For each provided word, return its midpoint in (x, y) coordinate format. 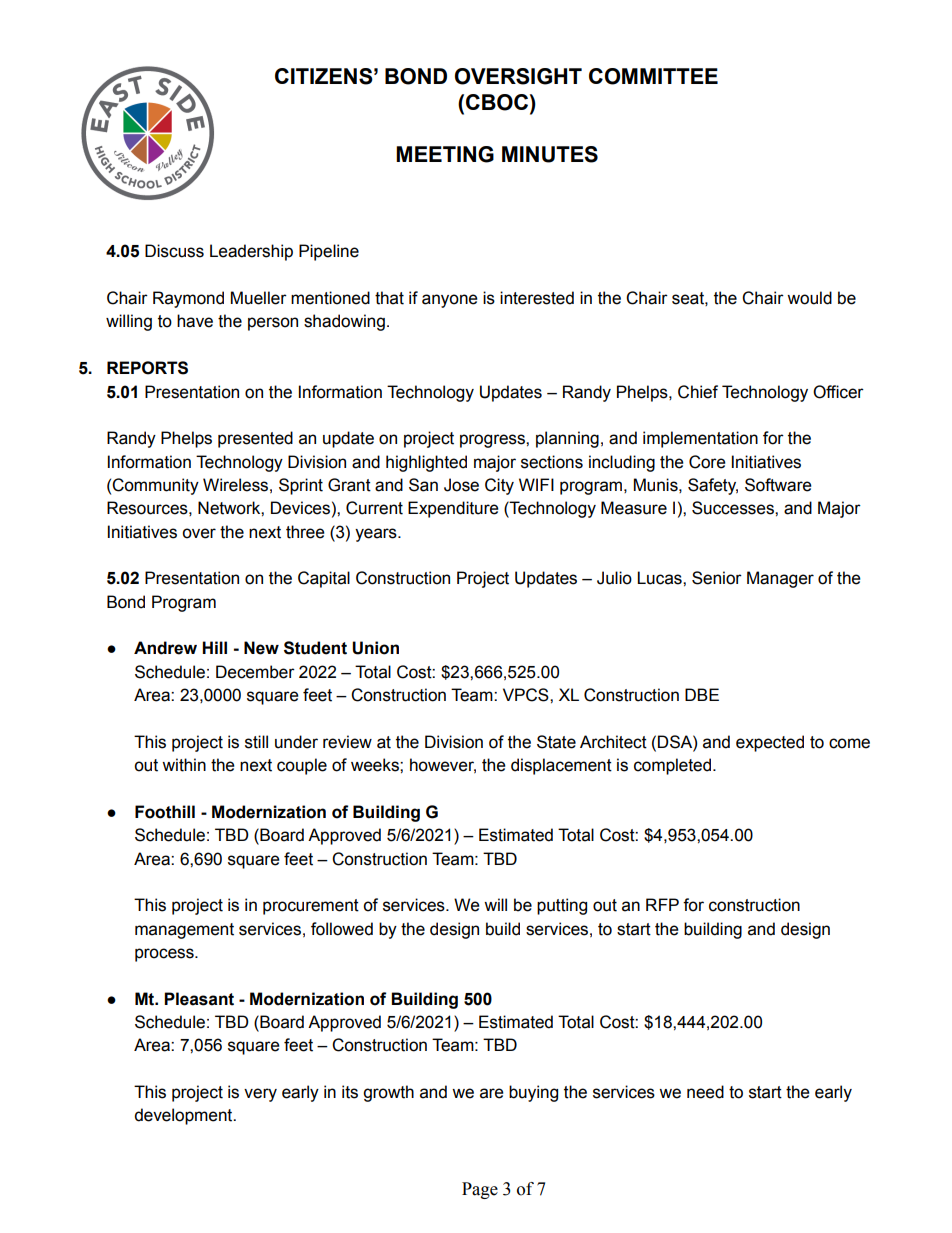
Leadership (251, 252)
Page (480, 1190)
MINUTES (550, 154)
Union (375, 648)
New (261, 648)
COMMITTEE (653, 76)
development (184, 1116)
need (705, 1092)
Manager (780, 579)
